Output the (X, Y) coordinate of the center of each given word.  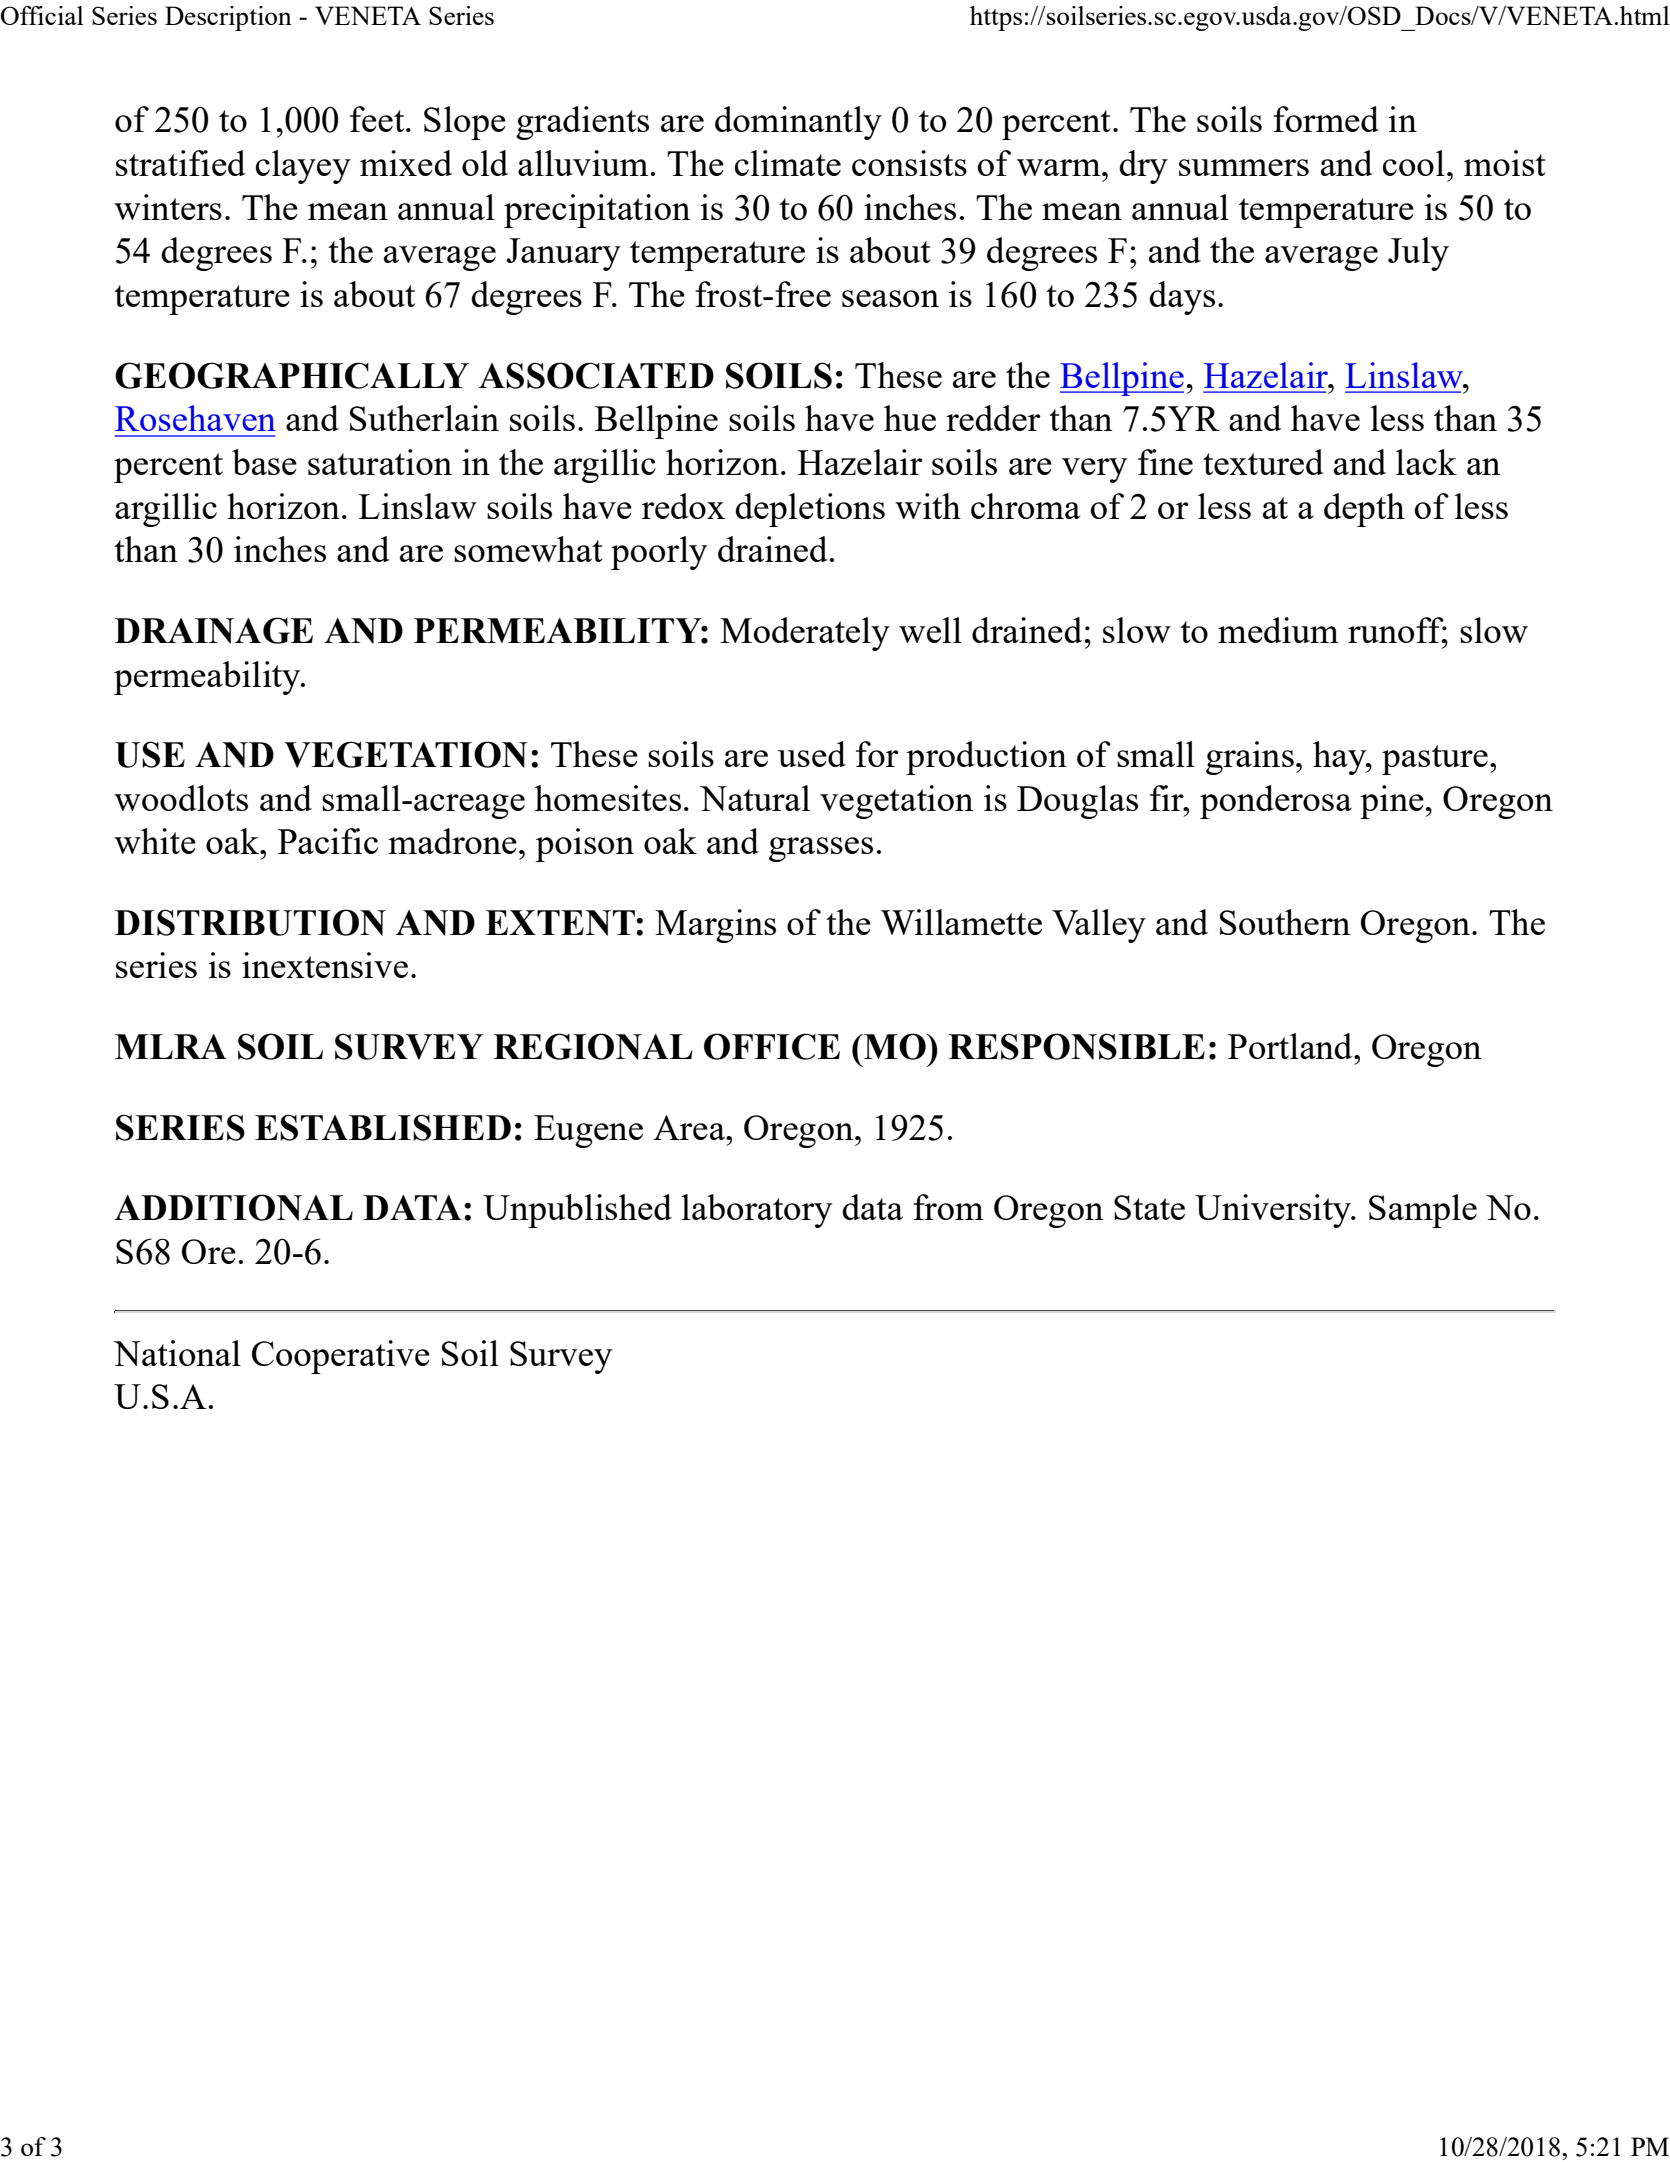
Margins (715, 926)
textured (1263, 462)
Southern (1285, 922)
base (264, 462)
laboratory (757, 1211)
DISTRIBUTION (250, 922)
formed (1326, 119)
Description (228, 18)
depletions (810, 510)
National (177, 1353)
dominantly (798, 123)
